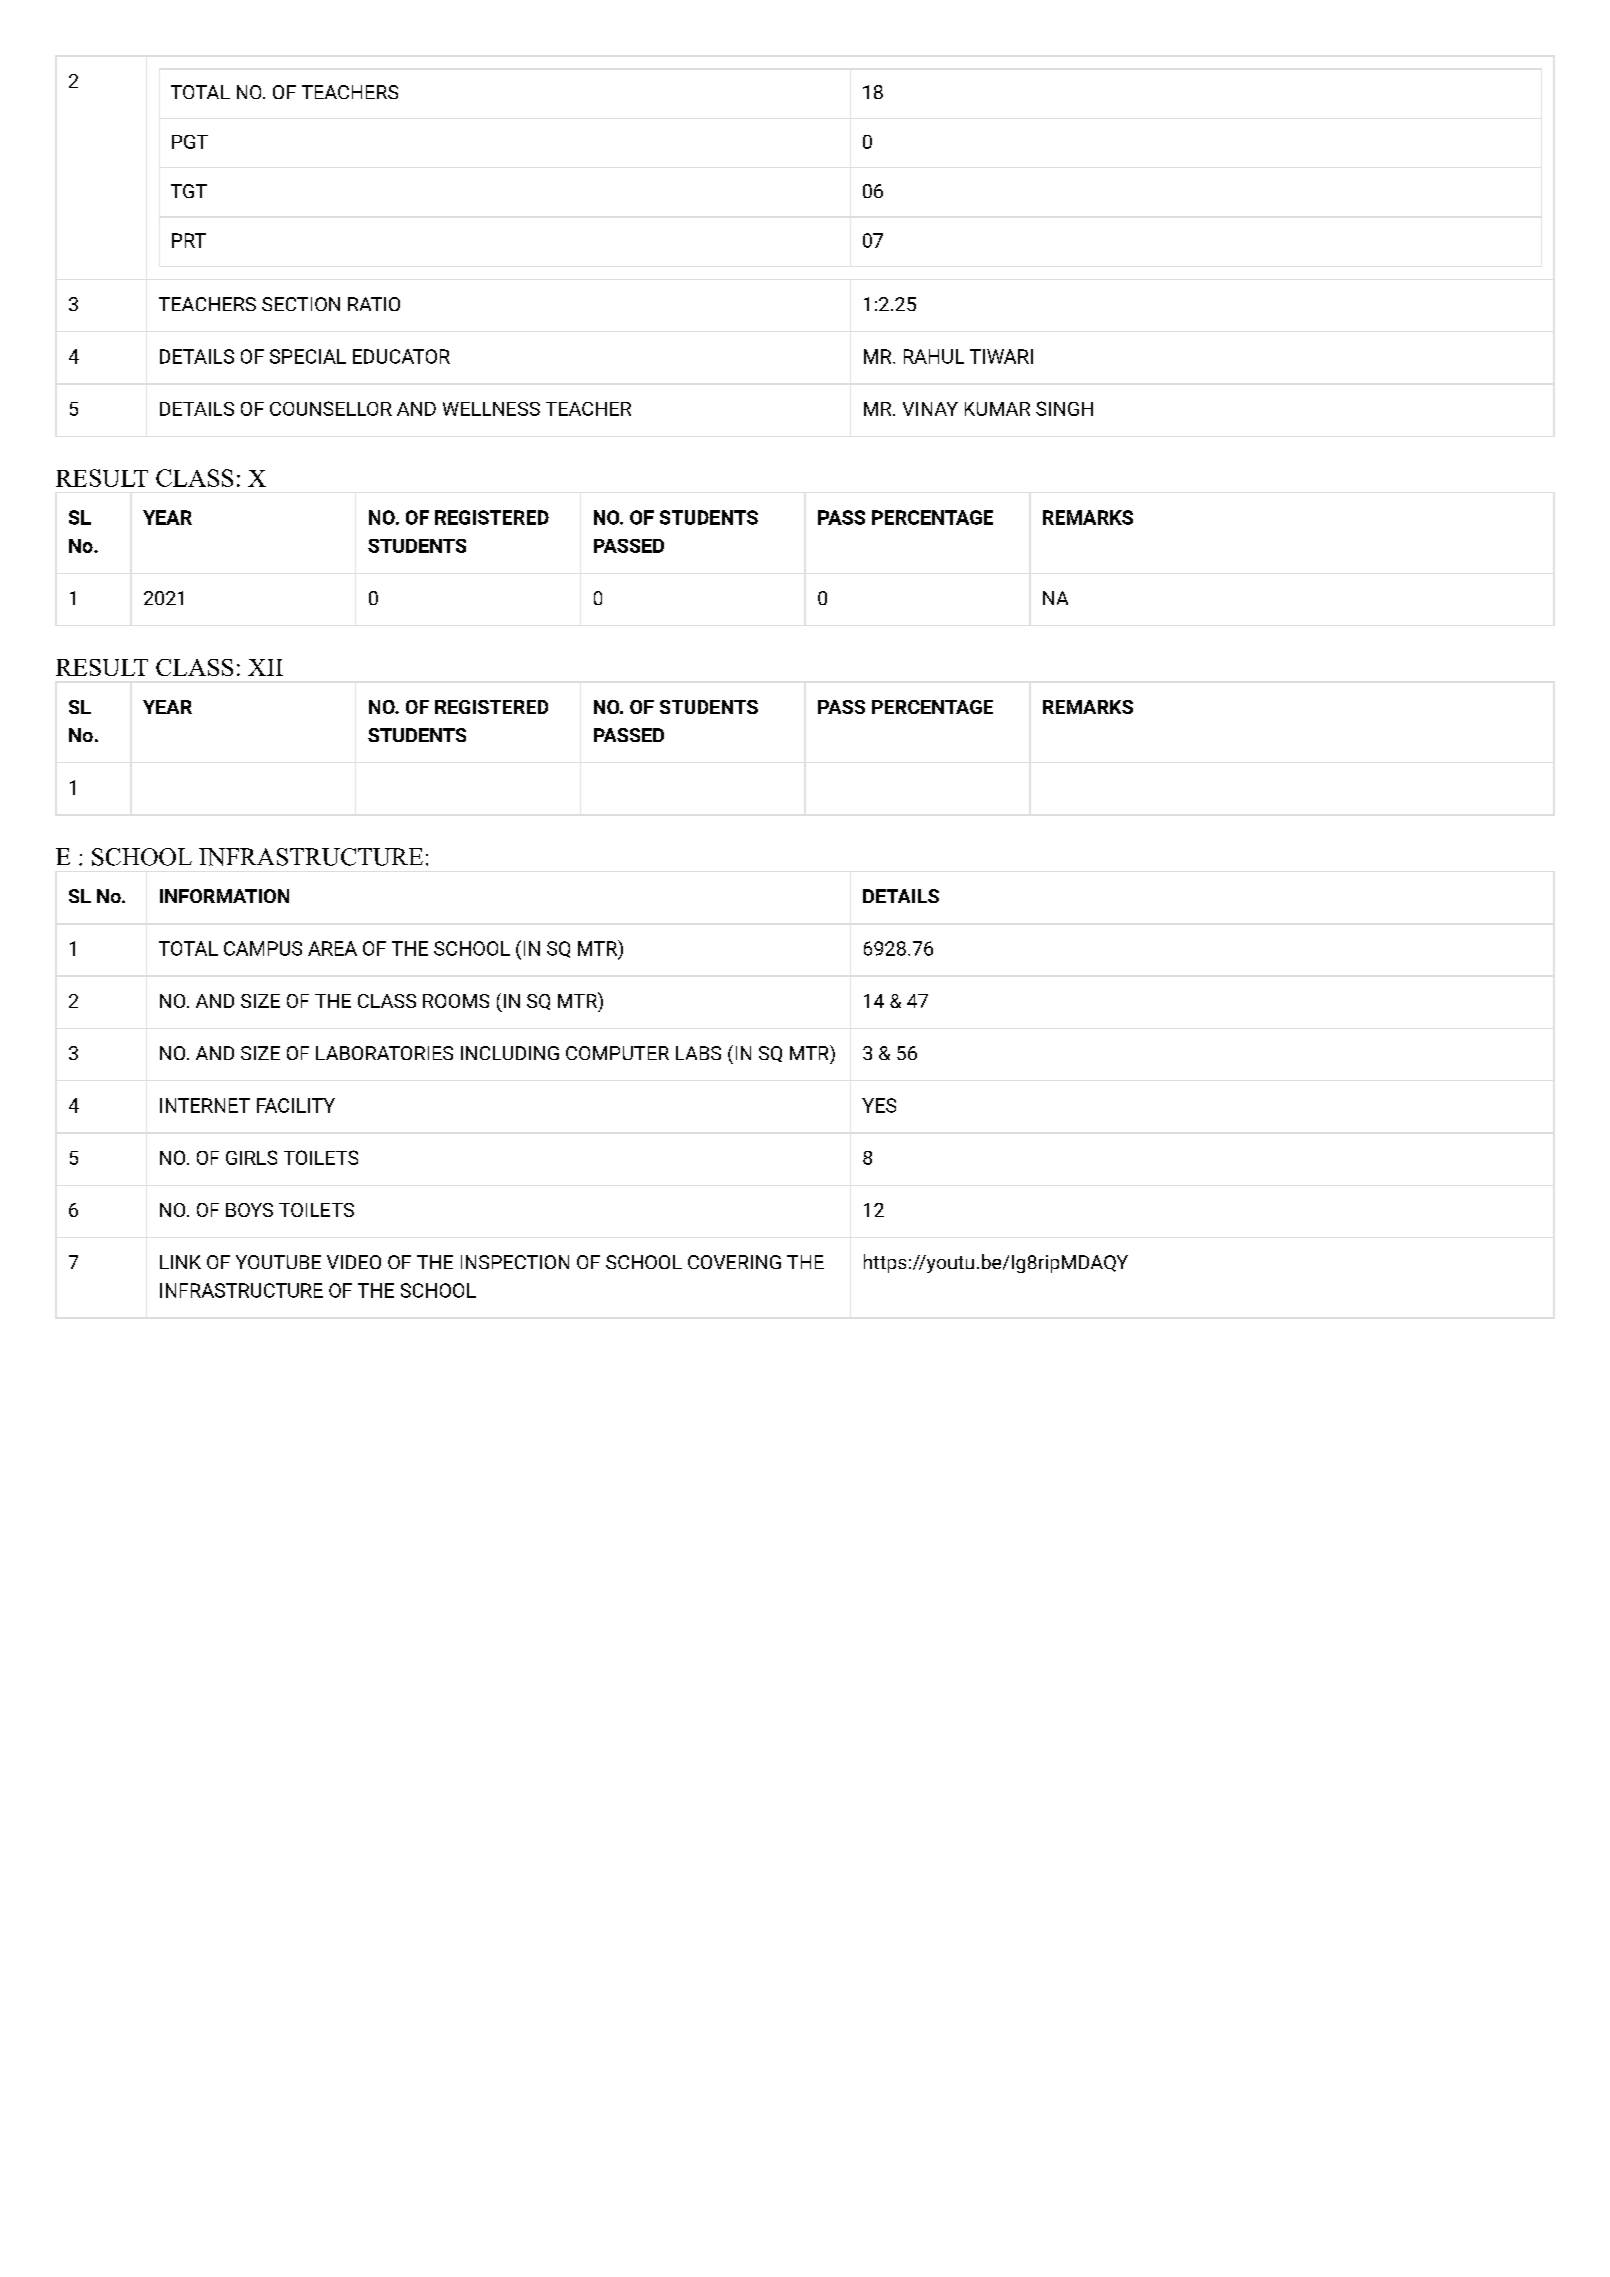 The width and height of the screenshot is (1610, 2277). What do you see at coordinates (224, 896) in the screenshot?
I see `INFORMATION` at bounding box center [224, 896].
